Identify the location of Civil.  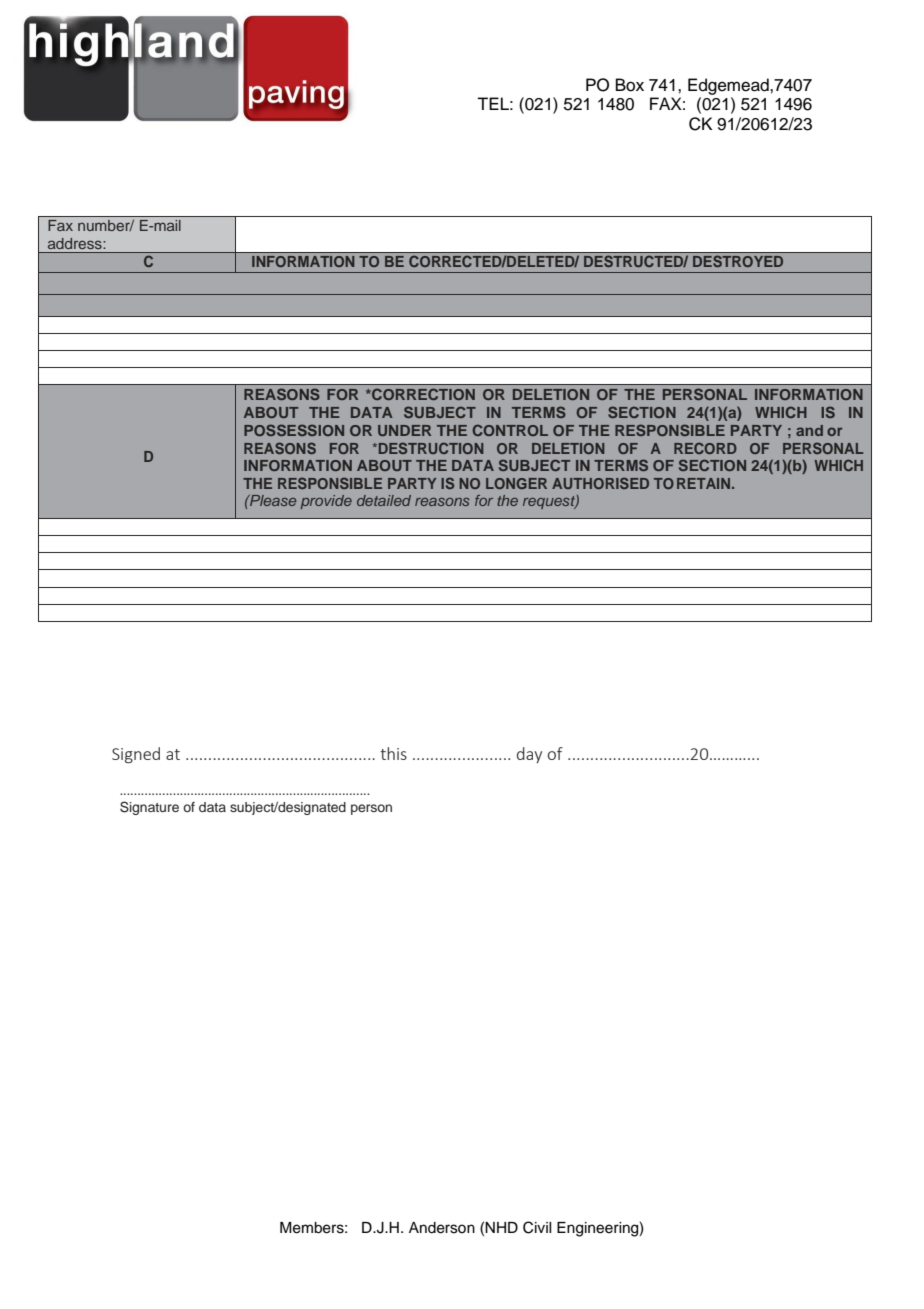
(537, 1227).
